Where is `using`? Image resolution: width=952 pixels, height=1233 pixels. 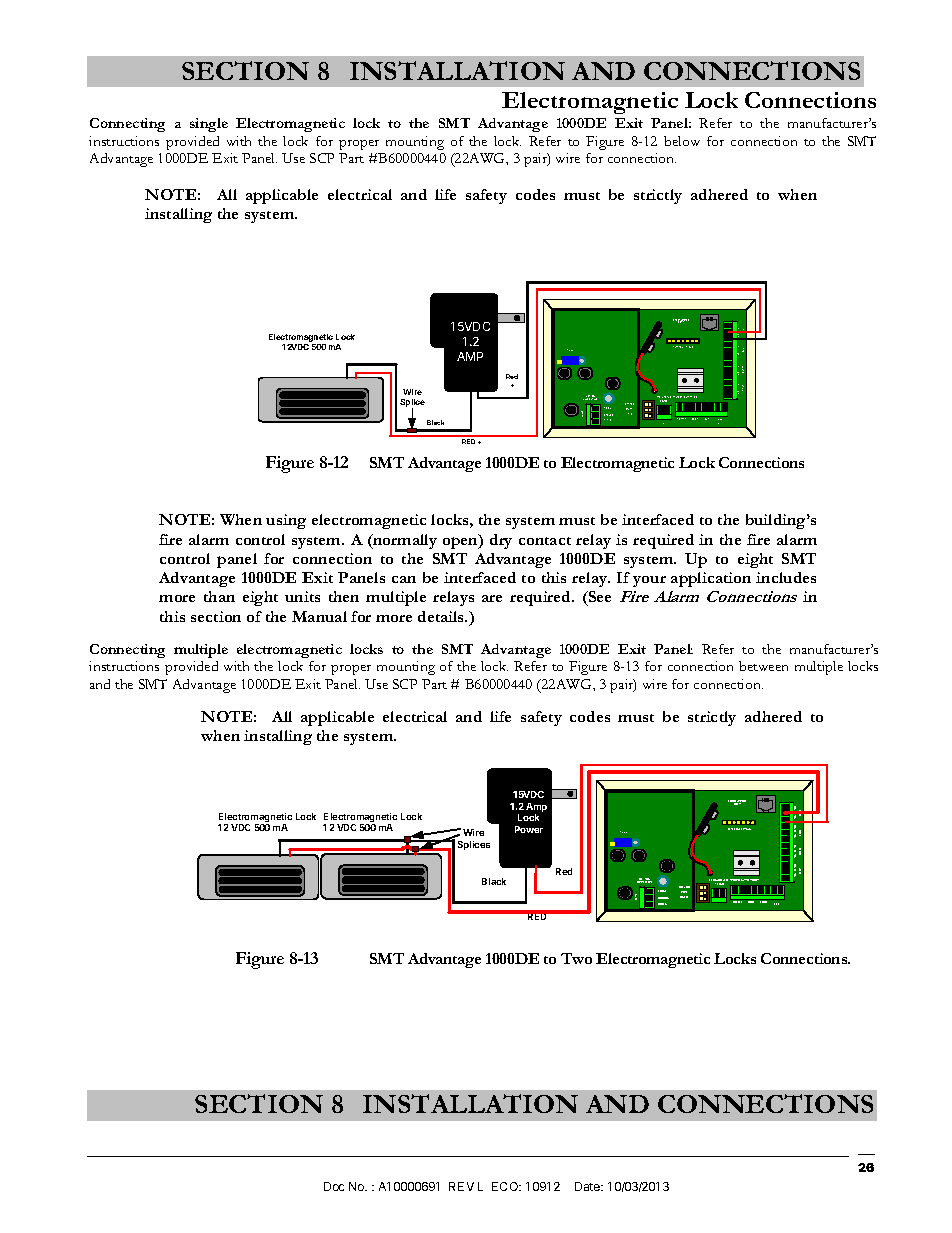 using is located at coordinates (286, 521).
